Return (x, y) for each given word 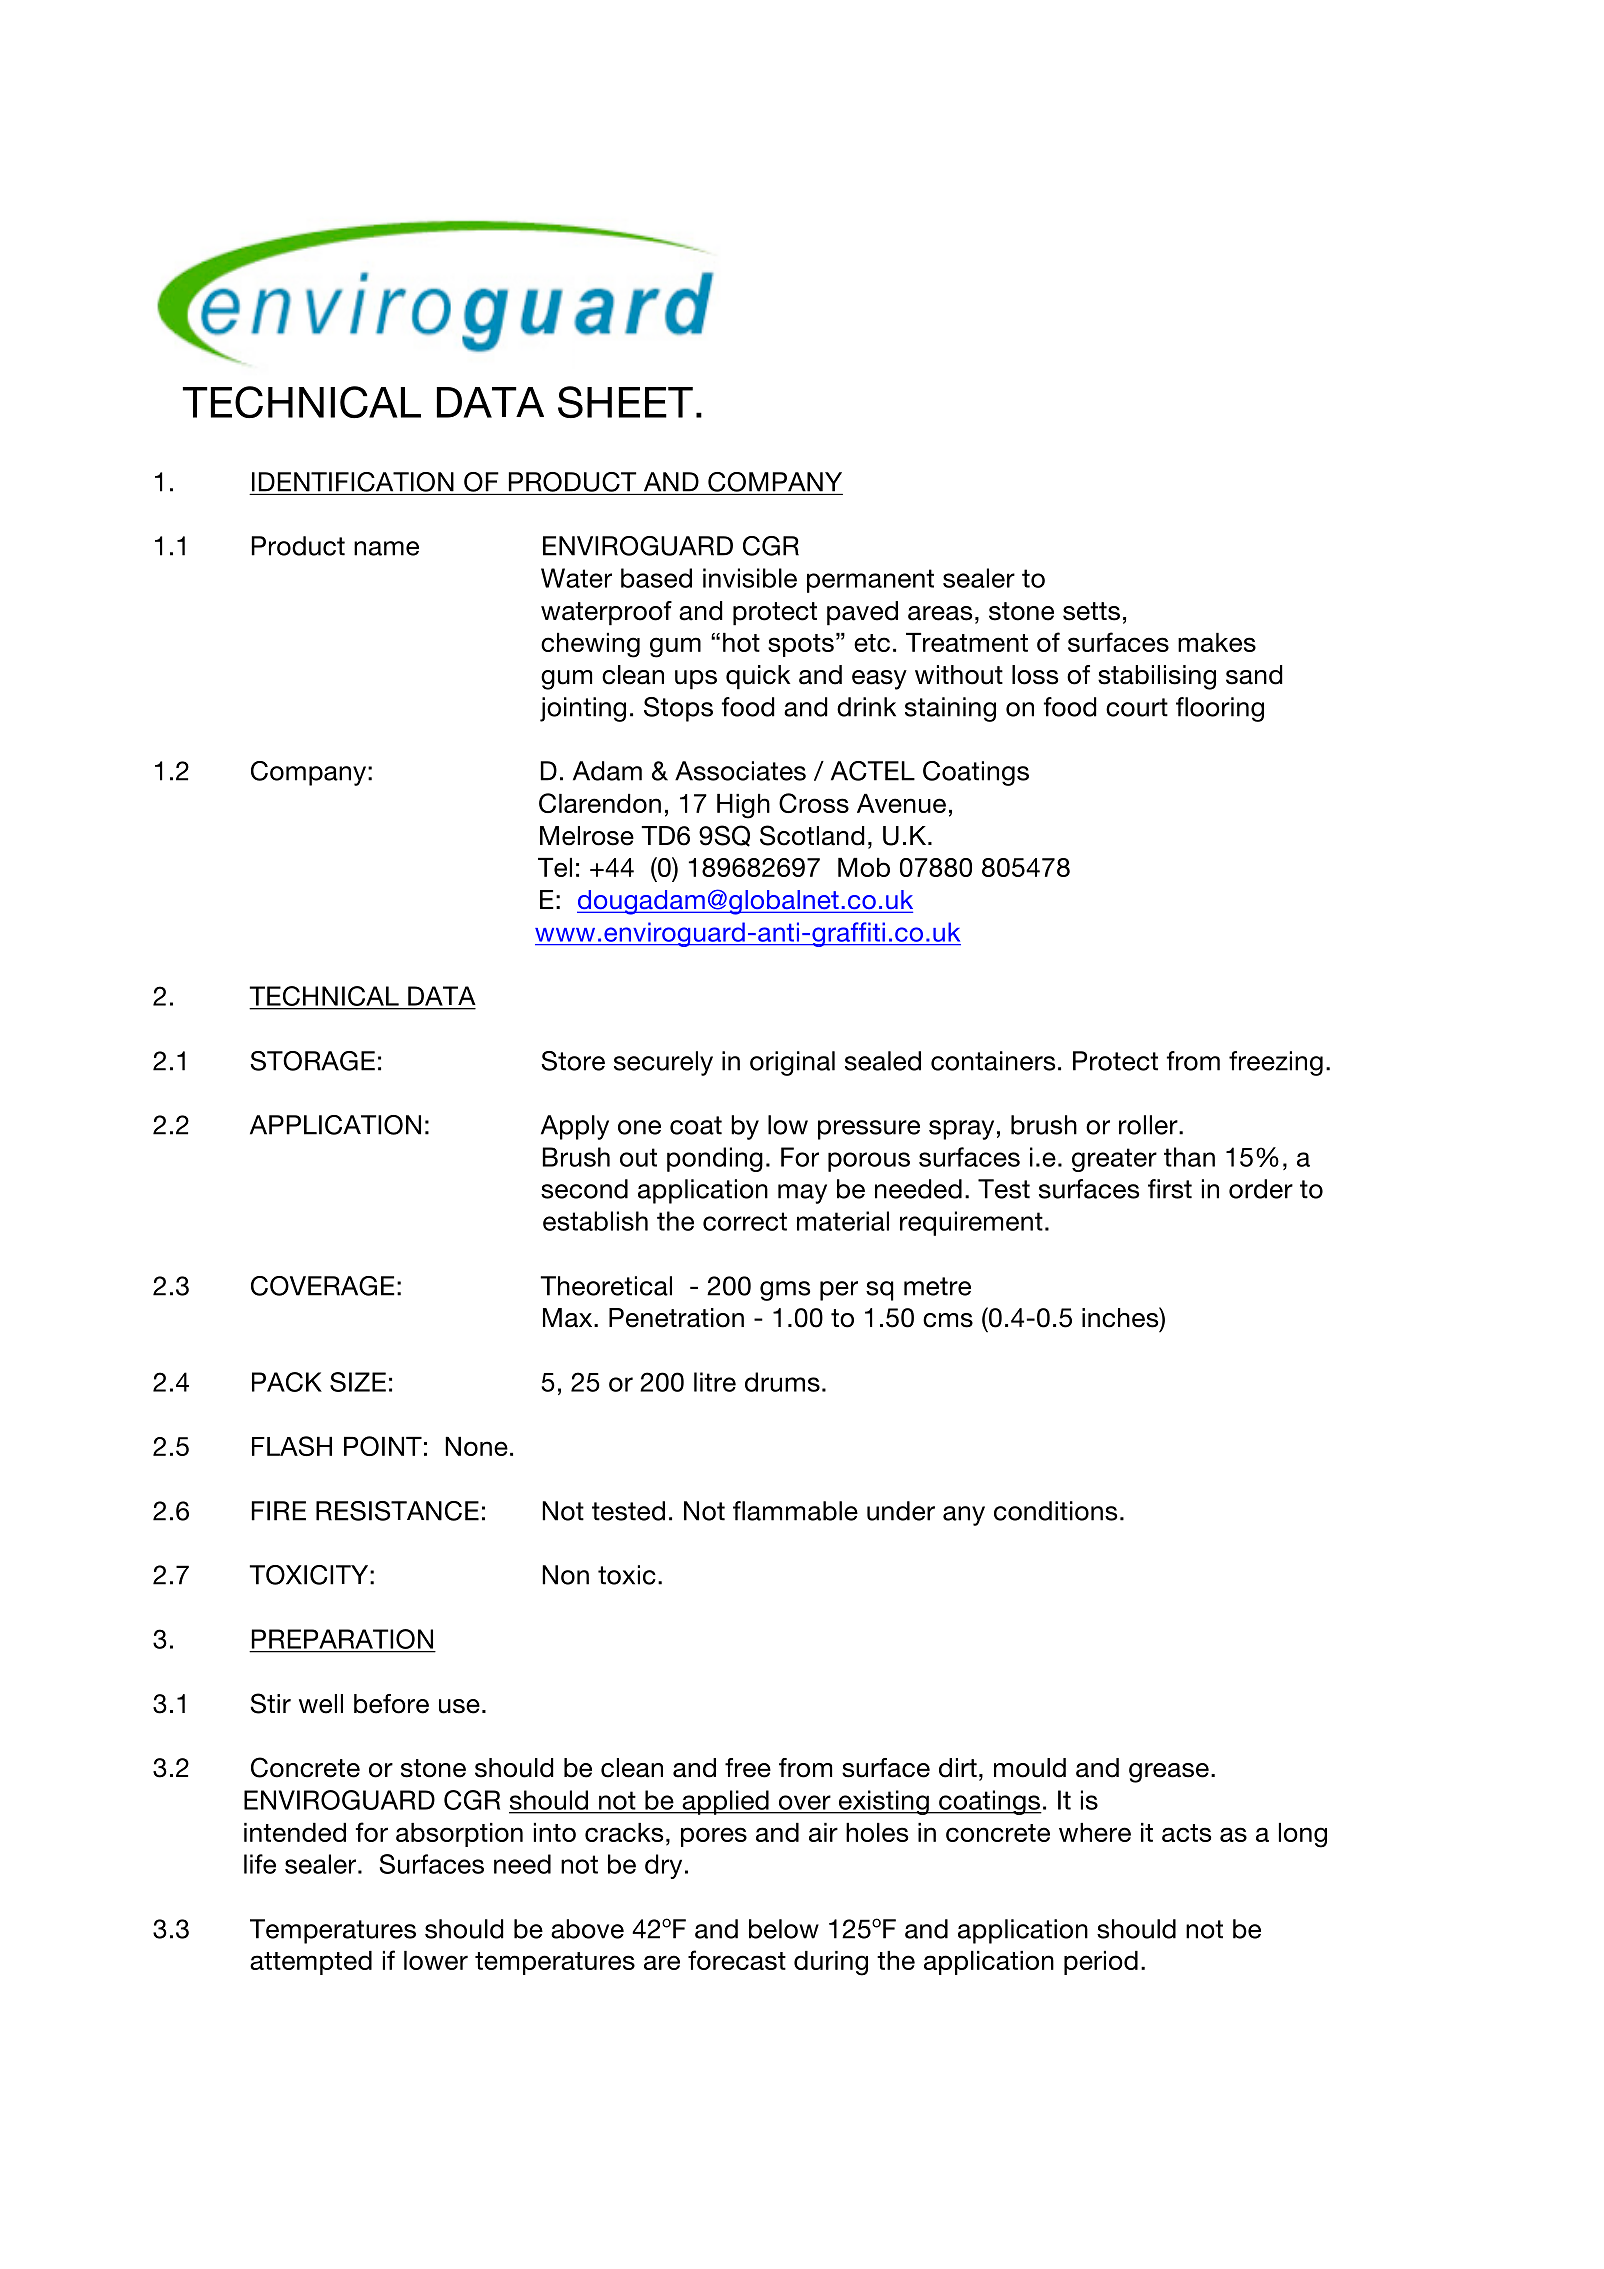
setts (1091, 611)
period (1101, 1963)
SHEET (625, 402)
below (784, 1929)
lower (436, 1960)
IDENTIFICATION (353, 482)
